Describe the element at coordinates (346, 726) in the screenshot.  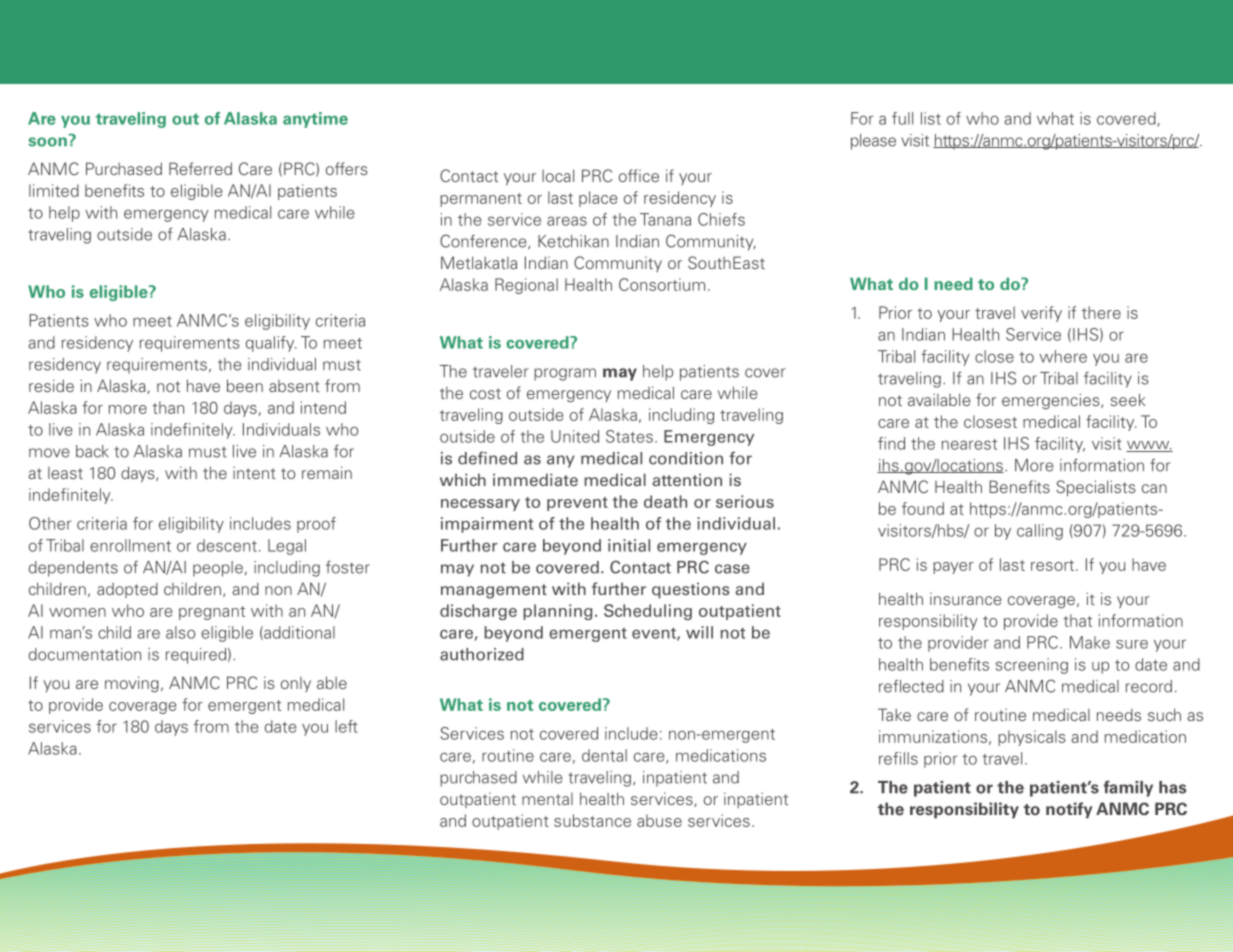
I see `left` at that location.
